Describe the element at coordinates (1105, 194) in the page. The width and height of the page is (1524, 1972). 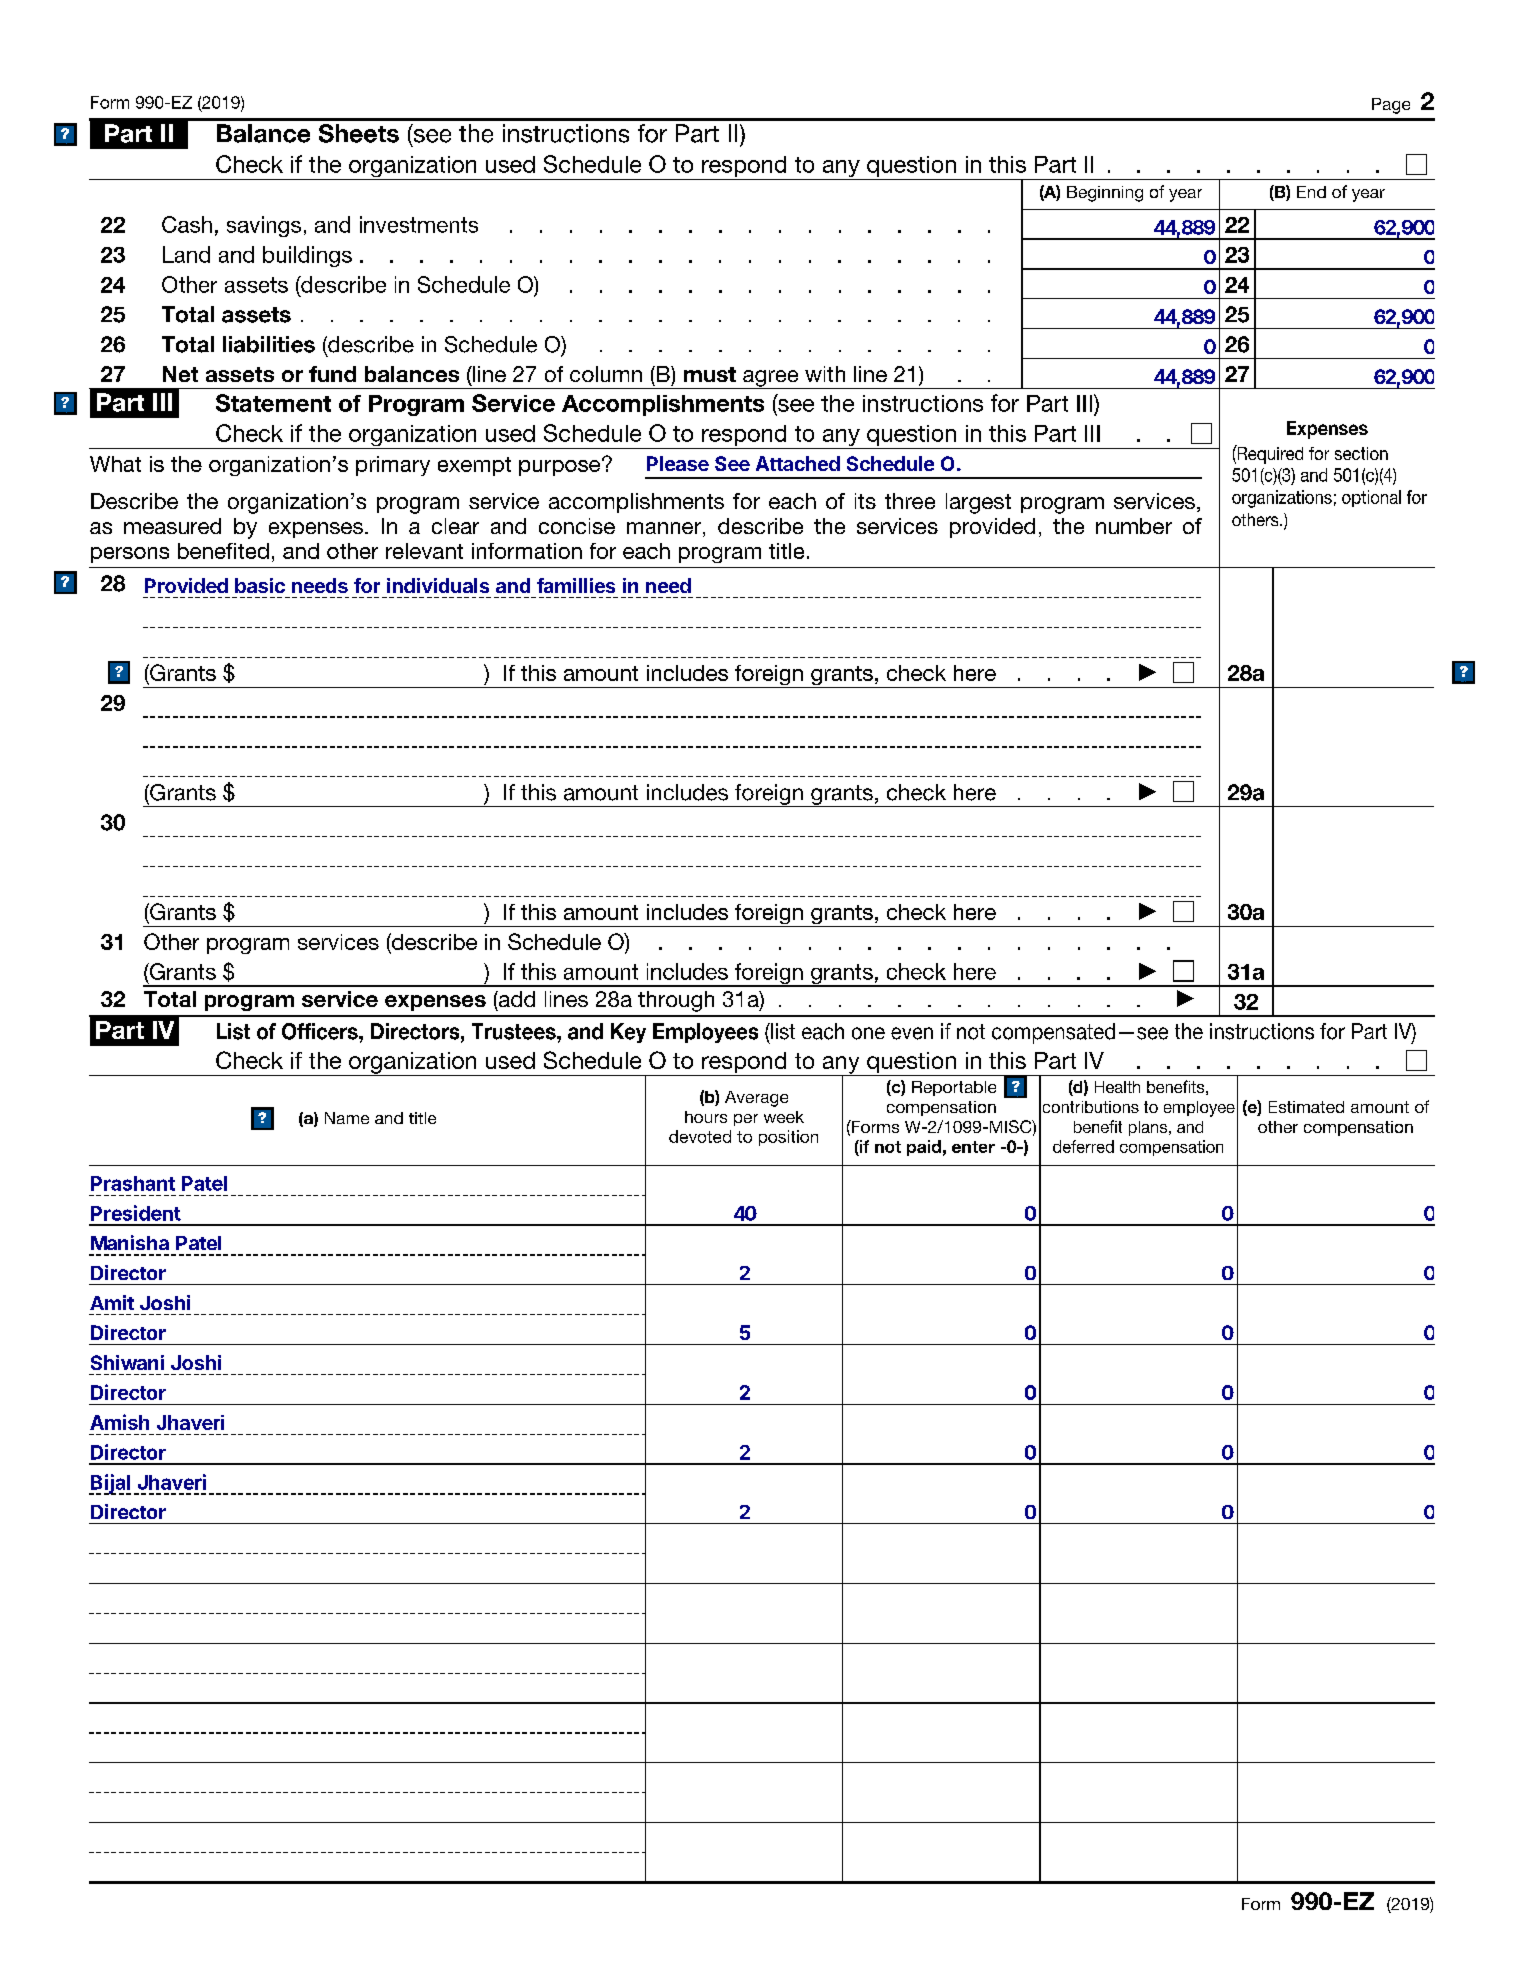
I see `Beginning` at that location.
